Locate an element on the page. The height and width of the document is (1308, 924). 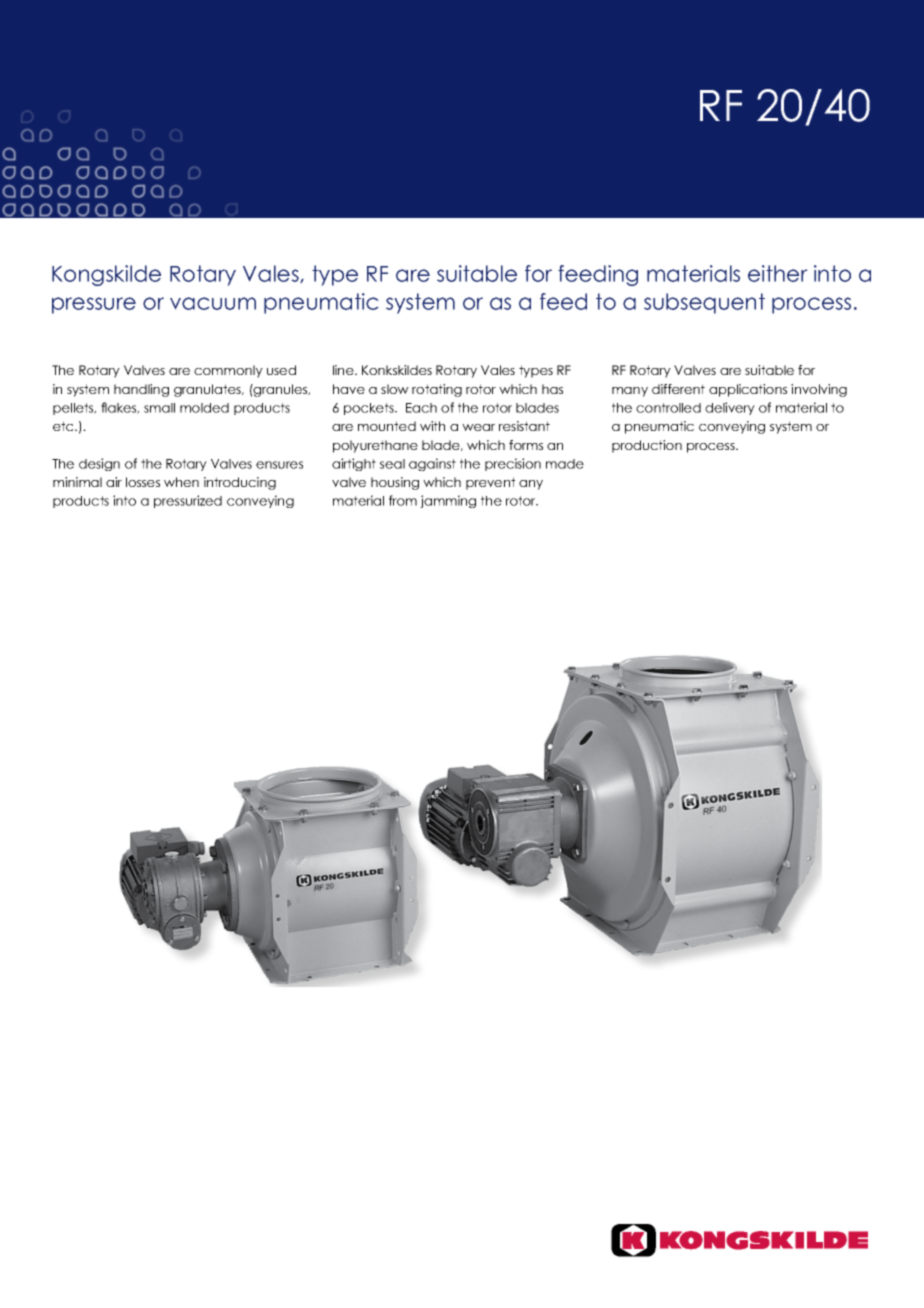
production is located at coordinates (647, 446).
